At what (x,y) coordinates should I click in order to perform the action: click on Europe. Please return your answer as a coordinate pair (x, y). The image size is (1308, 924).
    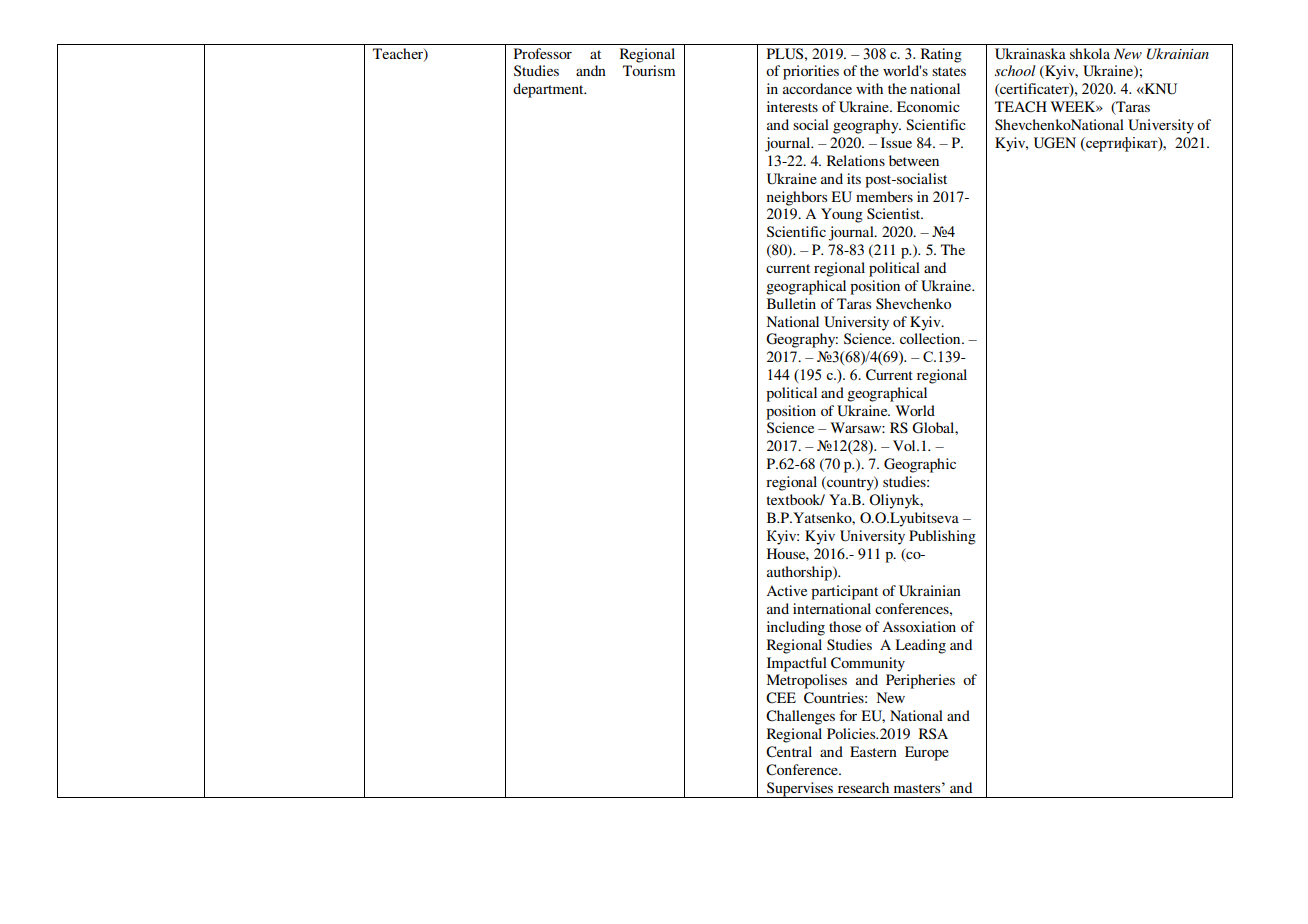
    Looking at the image, I should click on (927, 753).
